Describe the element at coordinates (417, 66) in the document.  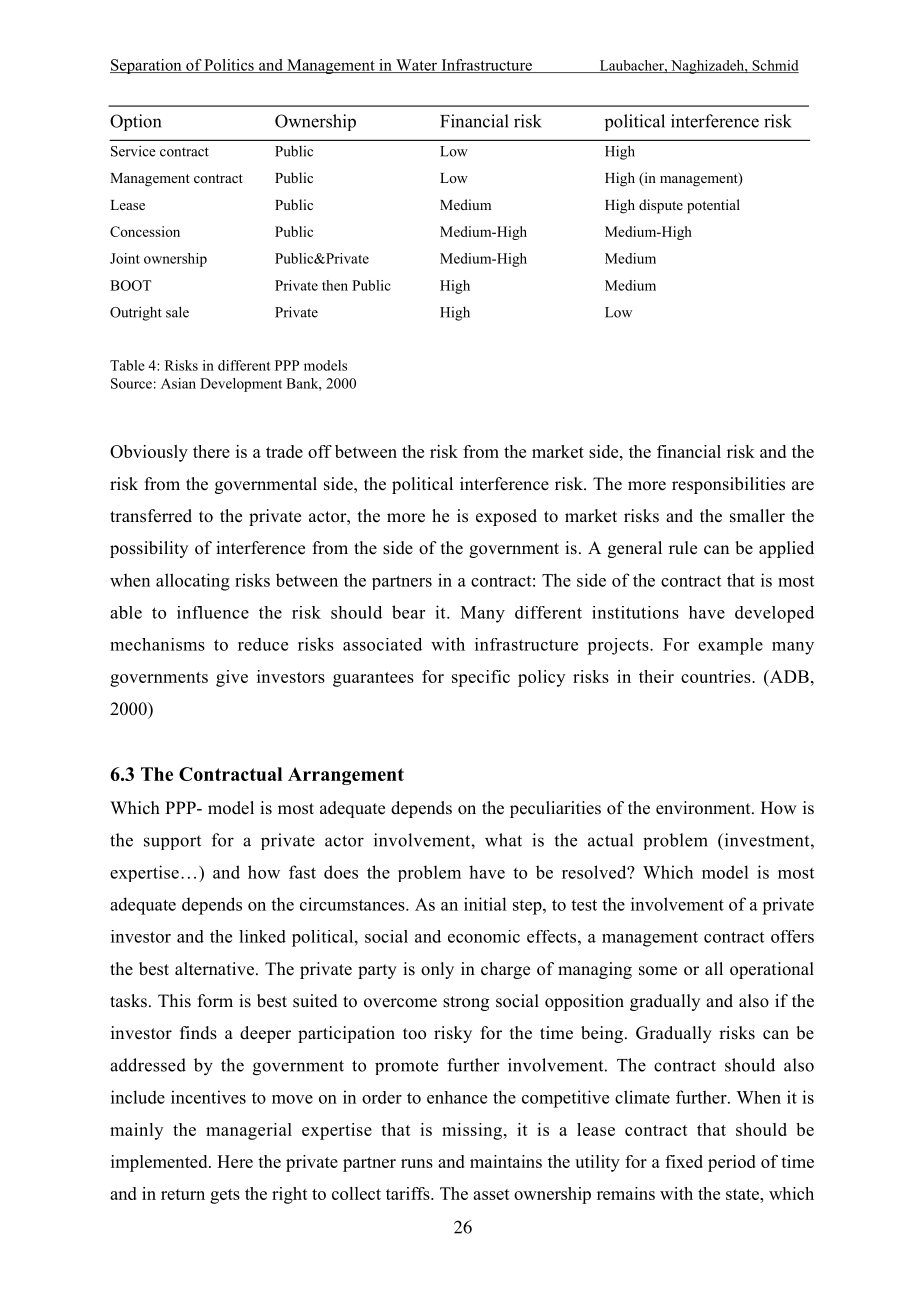
I see `Water` at that location.
